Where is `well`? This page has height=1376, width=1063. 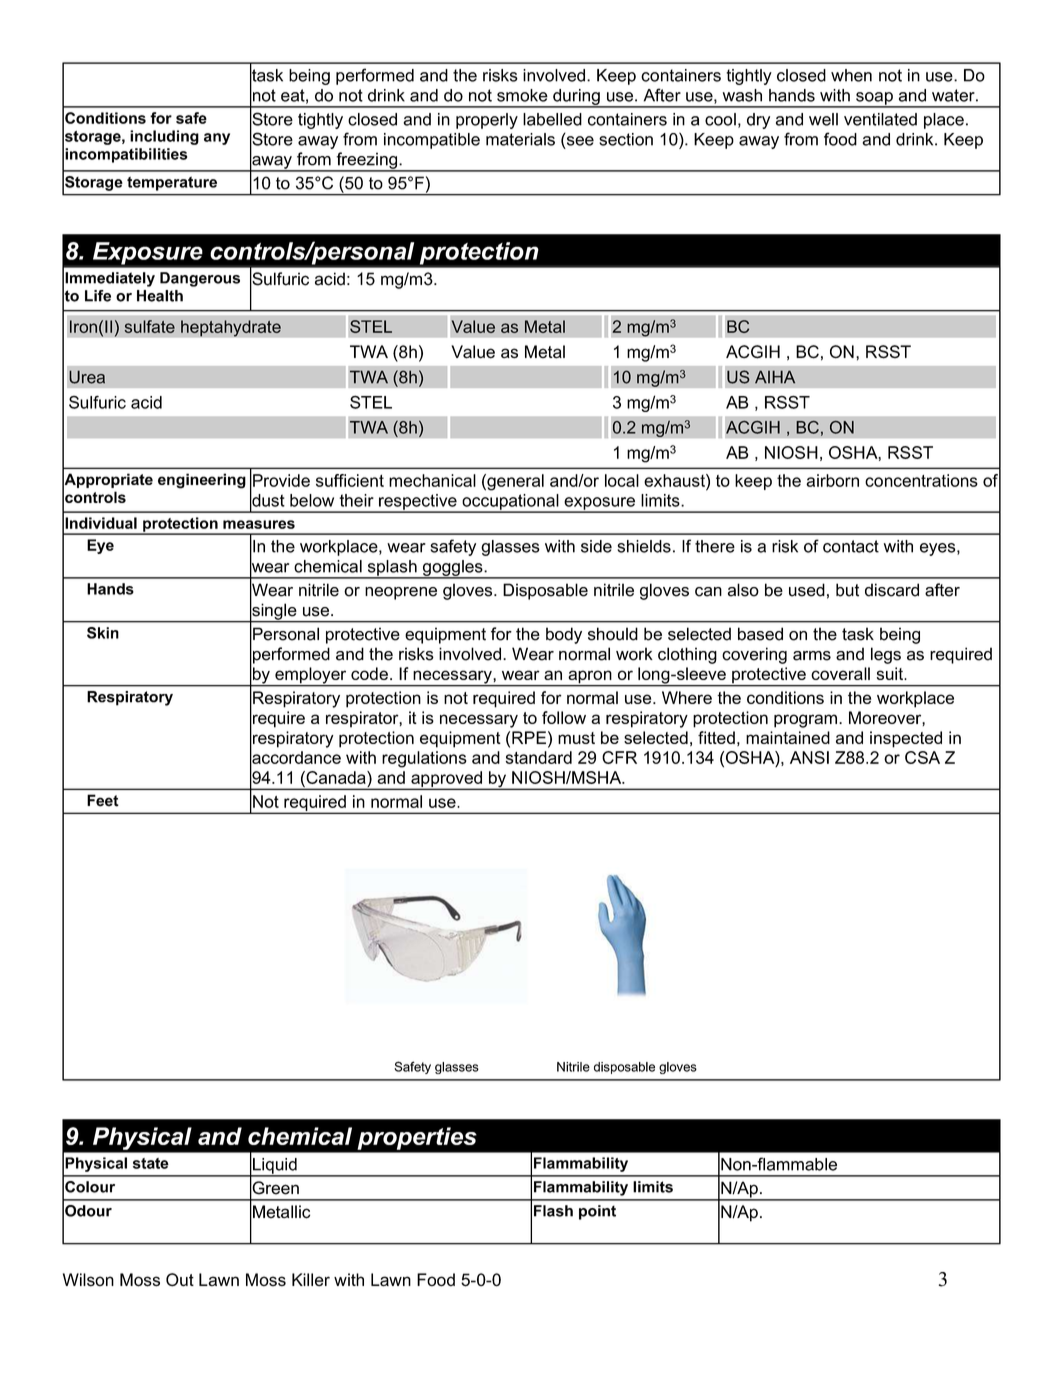
well is located at coordinates (823, 119).
